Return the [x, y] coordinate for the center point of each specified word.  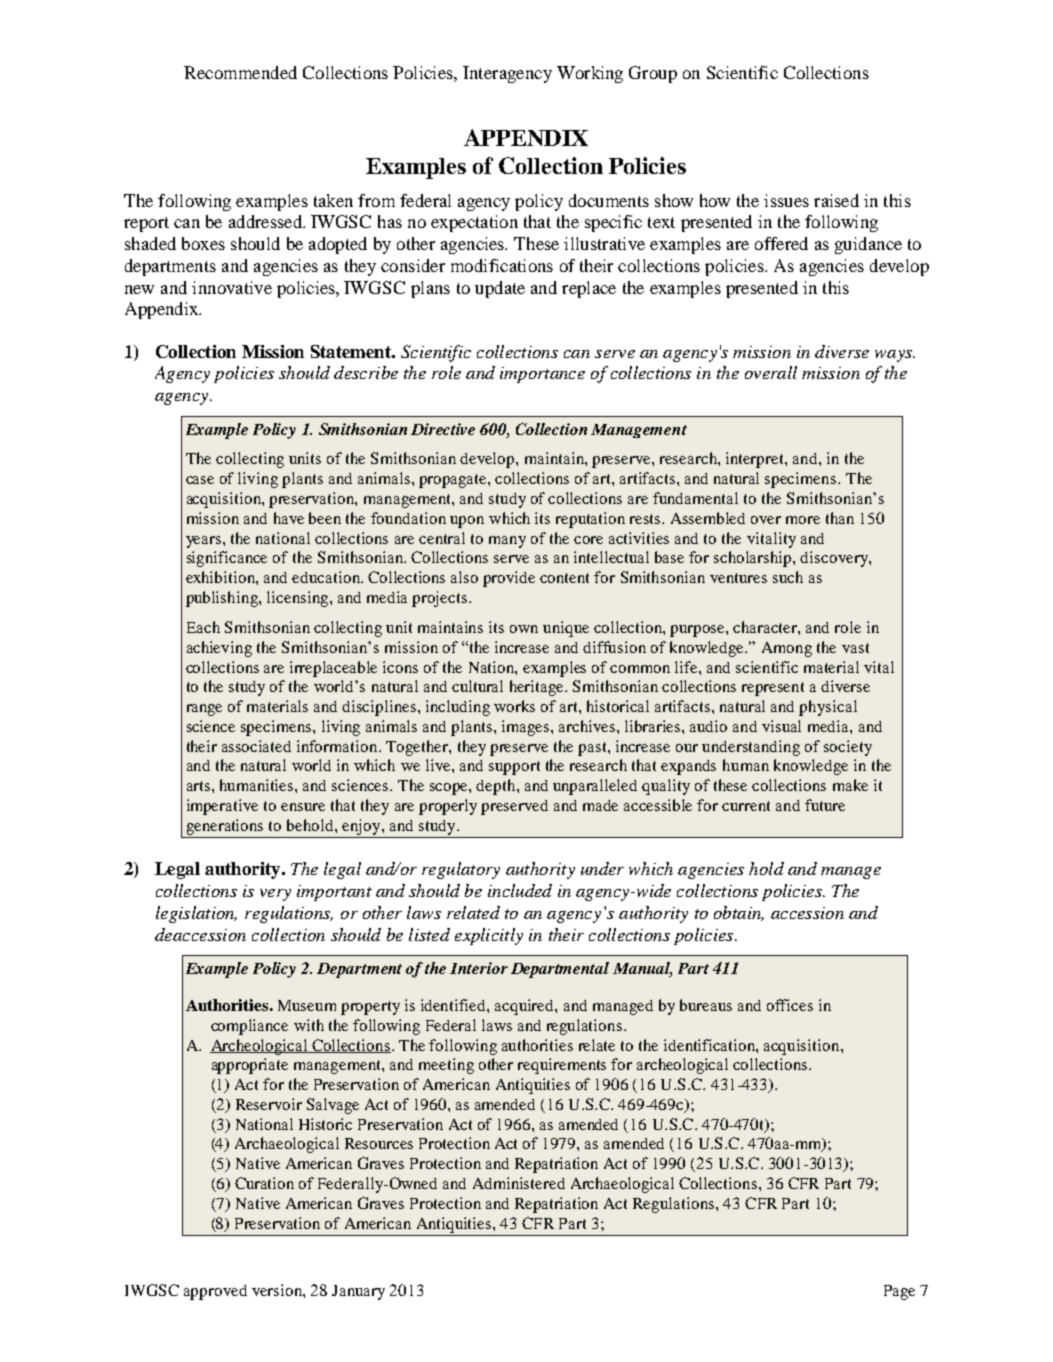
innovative [232, 287]
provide [509, 579]
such [788, 577]
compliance [249, 1027]
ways [894, 356]
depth [497, 787]
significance [227, 559]
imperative [222, 807]
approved [215, 1292]
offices [790, 1005]
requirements [562, 1066]
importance [542, 375]
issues [786, 200]
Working [590, 74]
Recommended [240, 72]
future [825, 805]
